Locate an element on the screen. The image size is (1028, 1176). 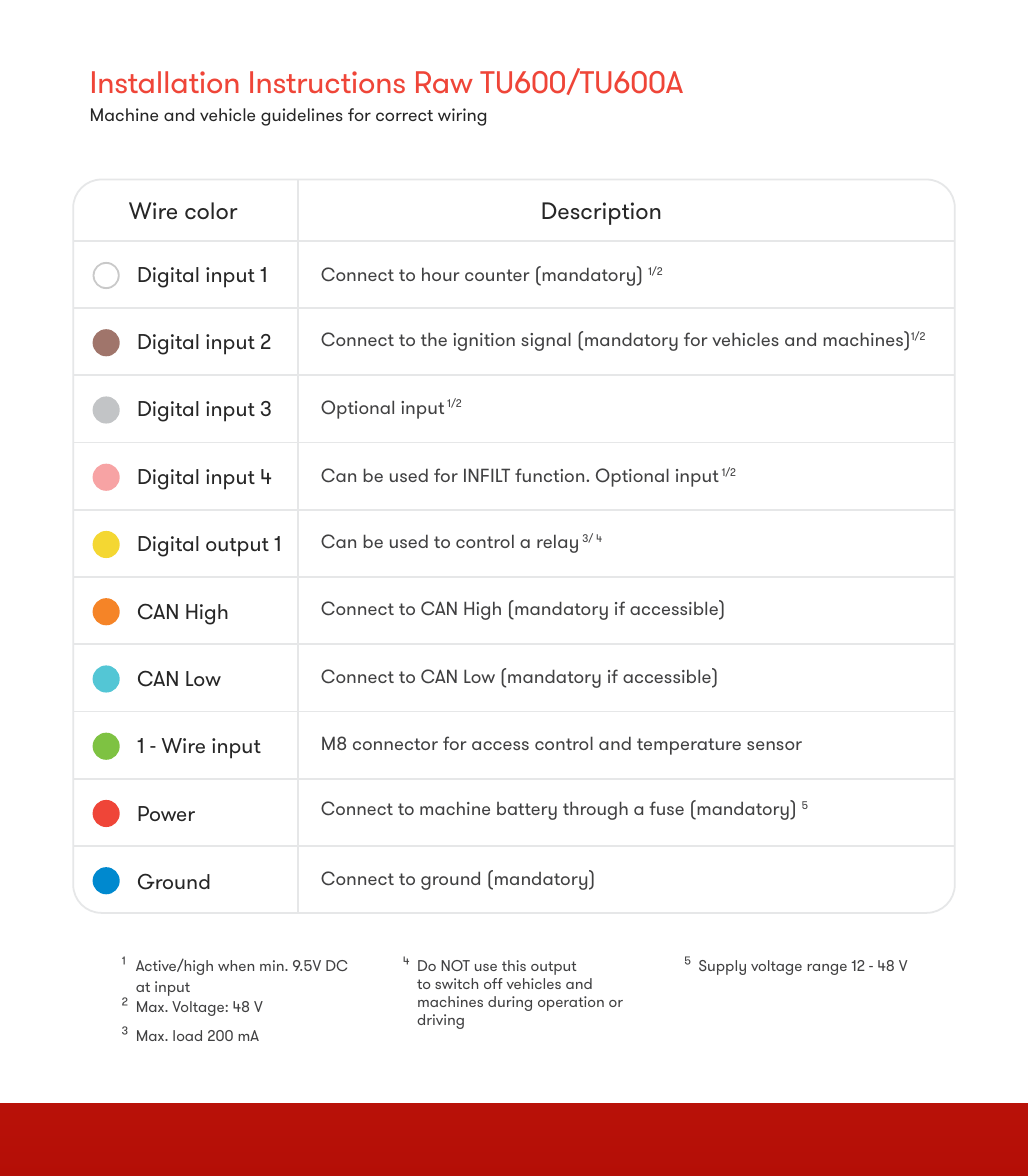
the is located at coordinates (434, 339).
